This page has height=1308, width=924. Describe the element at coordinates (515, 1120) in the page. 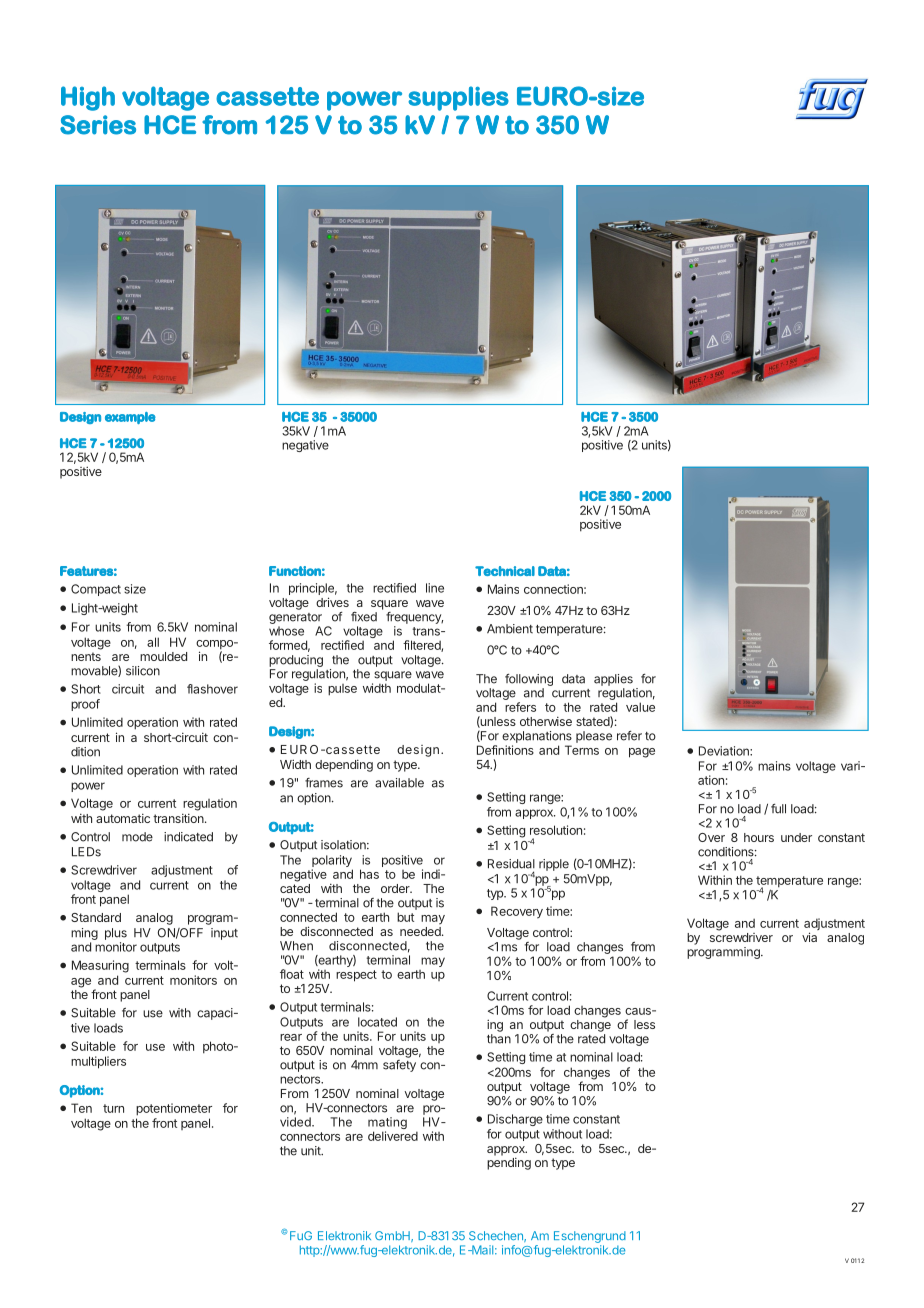

I see `Discharge` at that location.
